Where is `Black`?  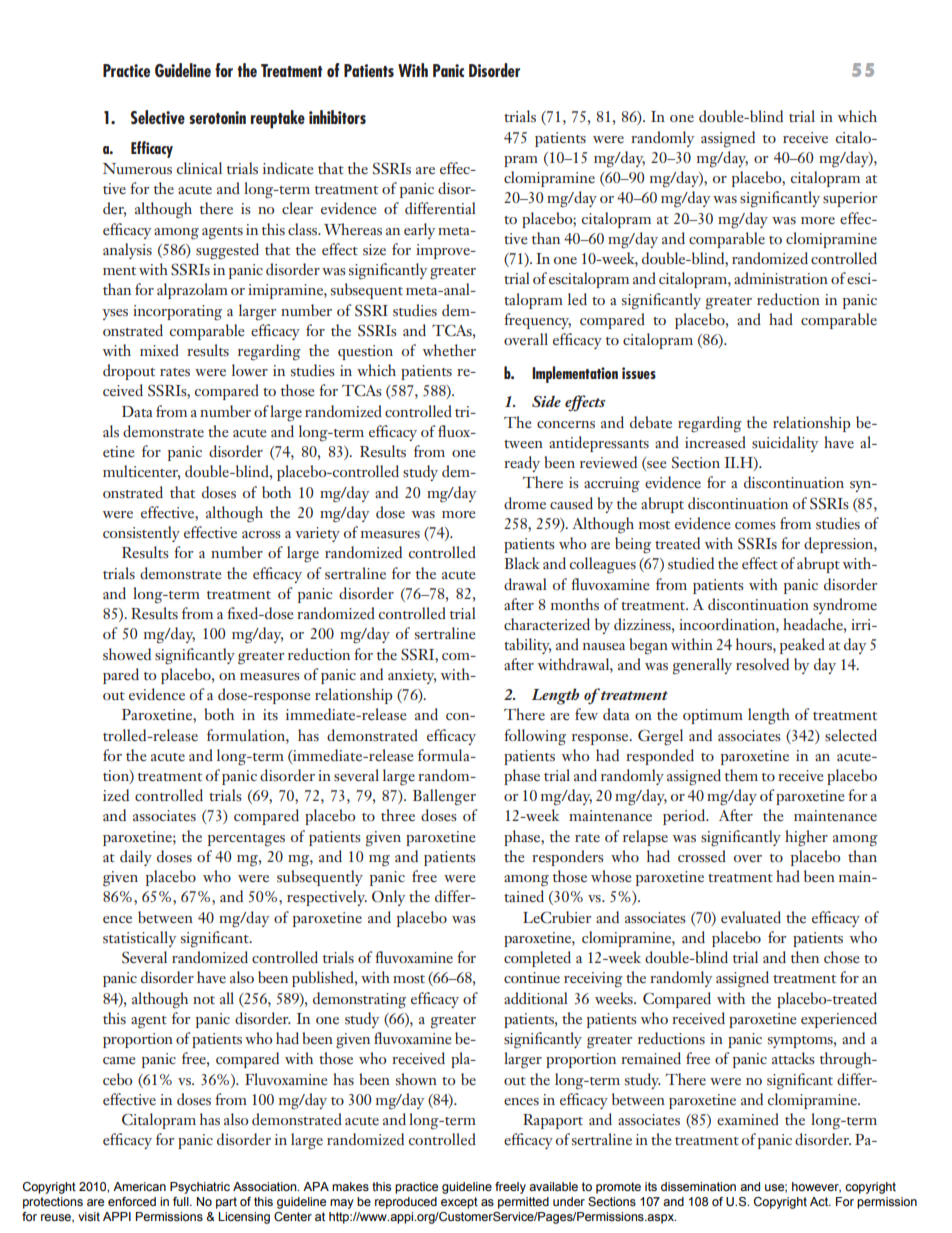
Black is located at coordinates (522, 563).
